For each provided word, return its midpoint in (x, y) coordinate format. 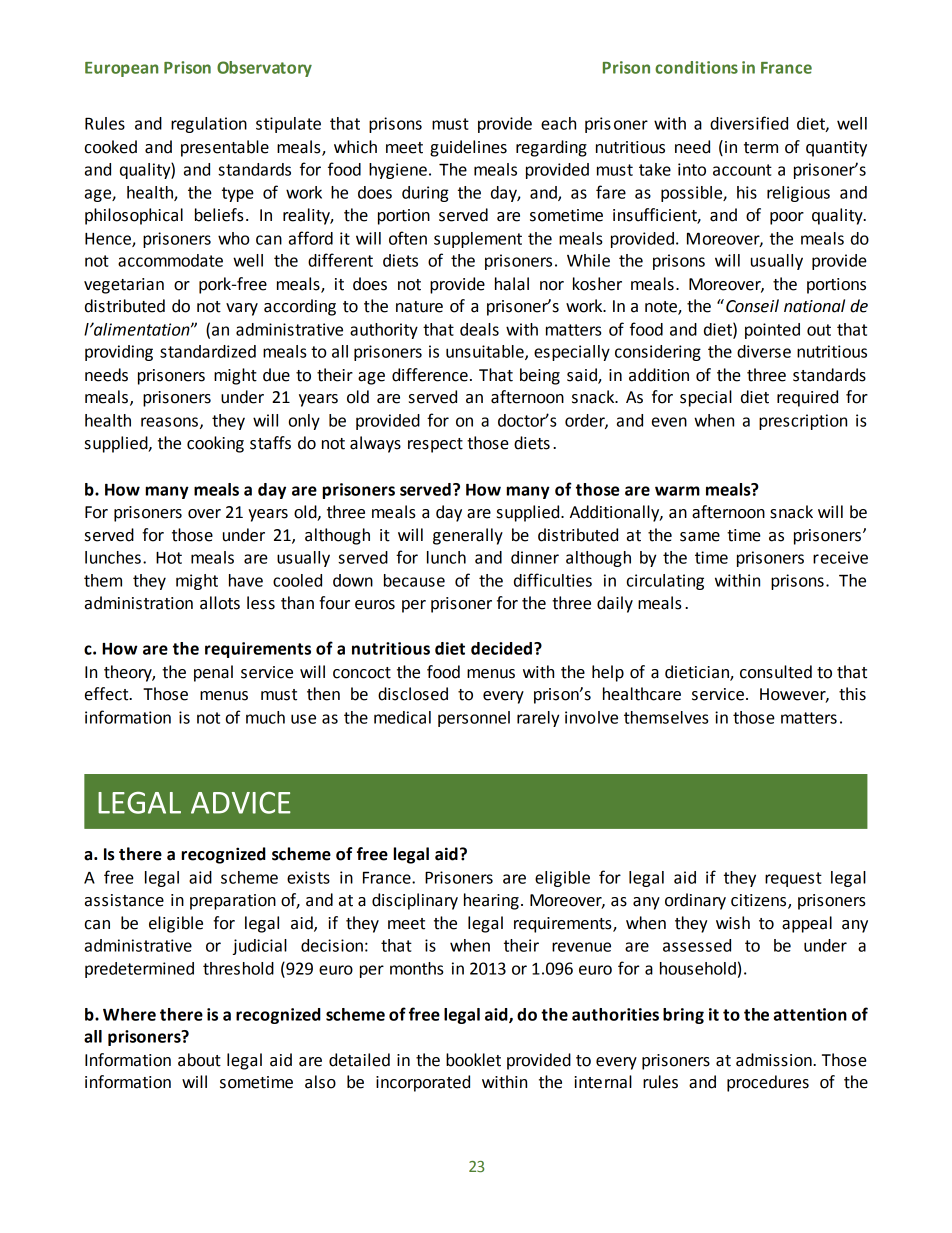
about (199, 1060)
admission (775, 1060)
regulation (209, 125)
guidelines (468, 148)
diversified (749, 123)
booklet (473, 1060)
